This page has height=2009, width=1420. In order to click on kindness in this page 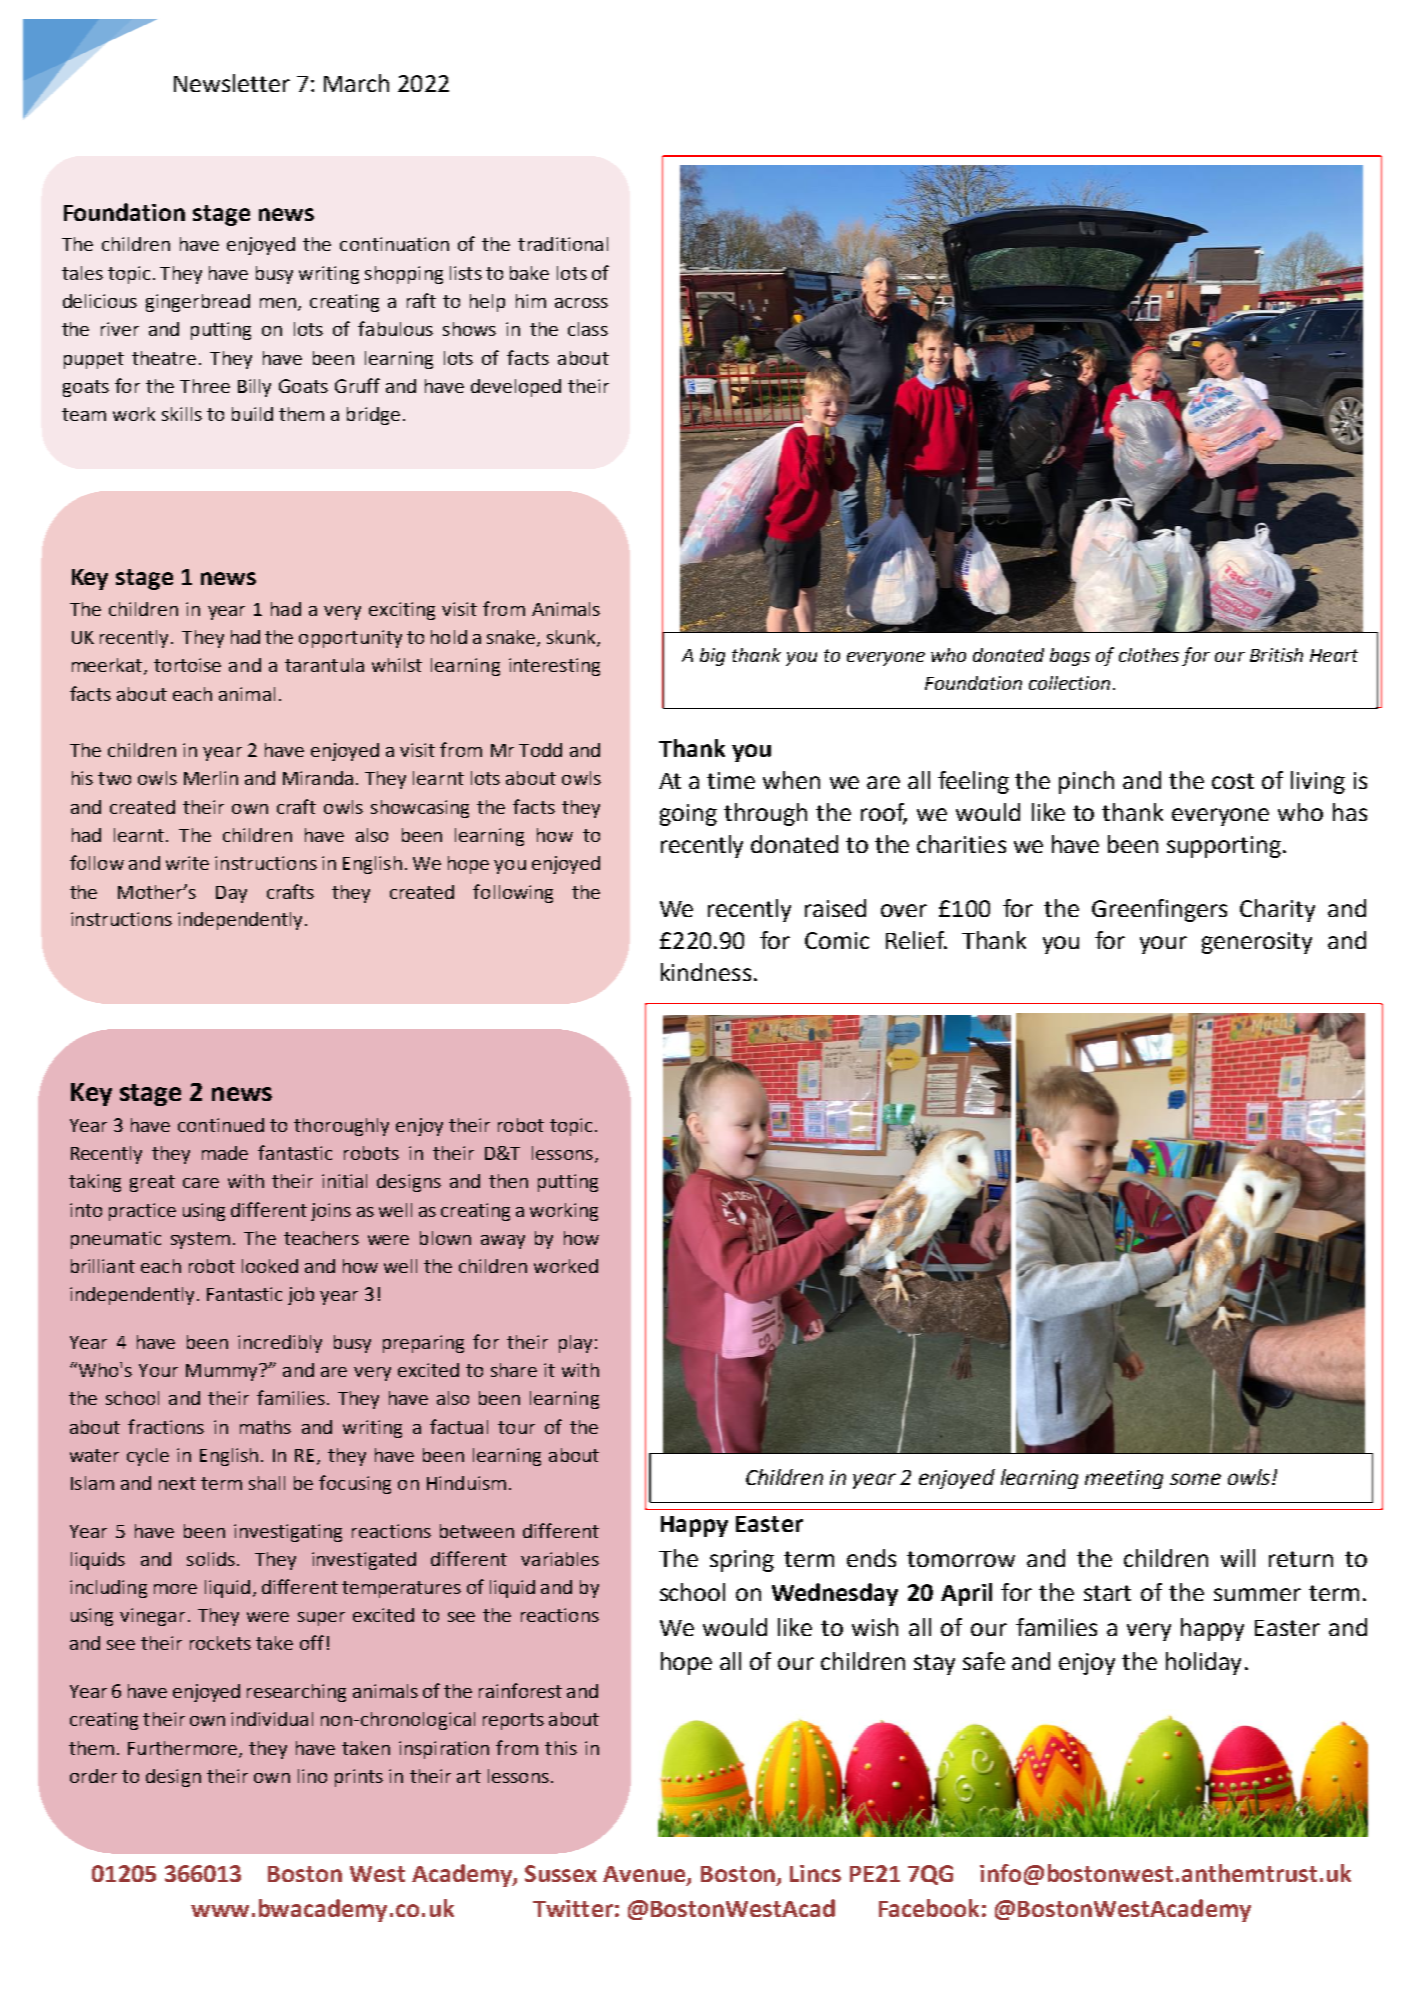, I will do `click(706, 972)`.
